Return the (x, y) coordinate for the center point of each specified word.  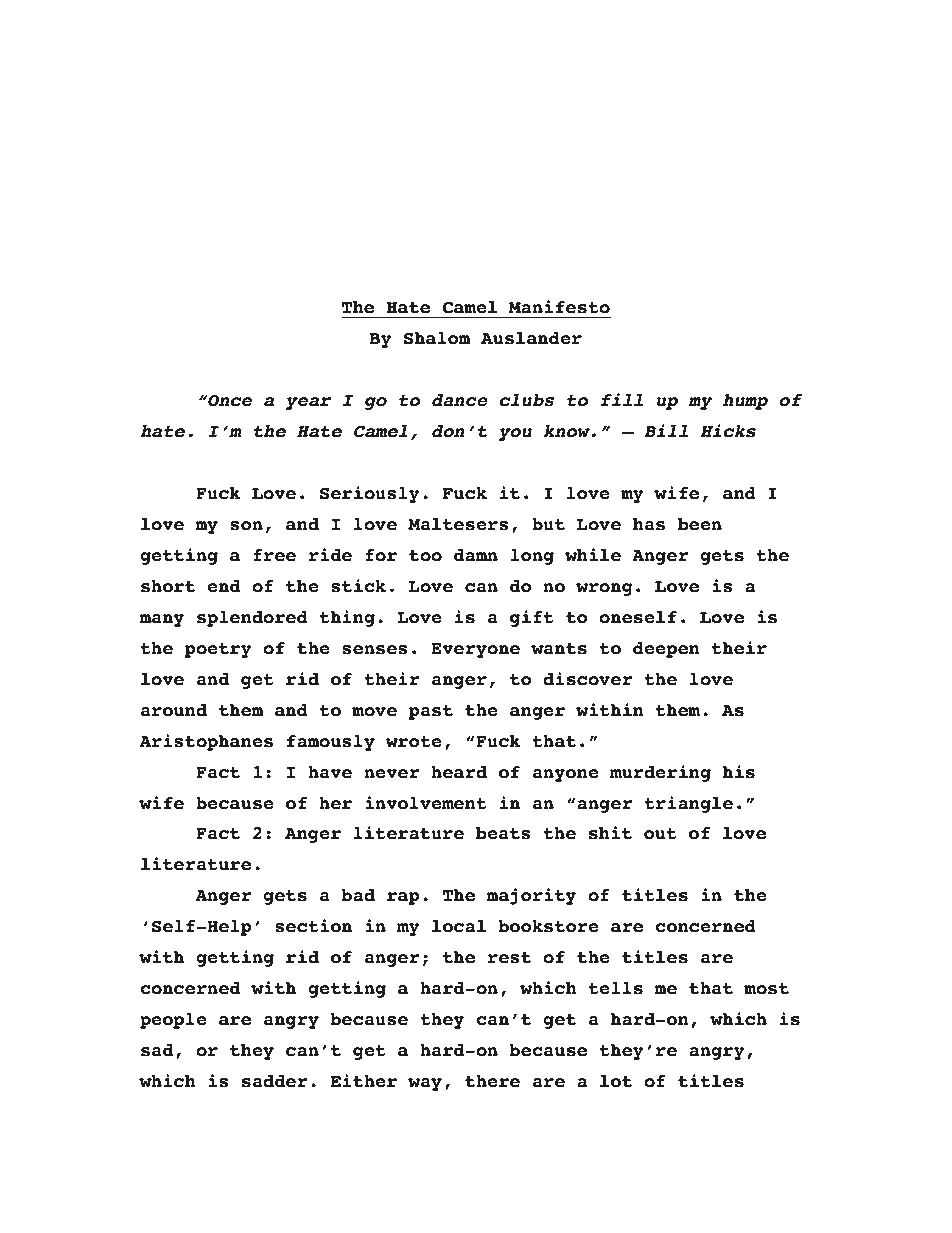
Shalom (437, 338)
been (700, 524)
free (274, 555)
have (330, 772)
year (308, 403)
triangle (688, 804)
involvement (426, 803)
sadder (275, 1081)
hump (745, 402)
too (425, 556)
